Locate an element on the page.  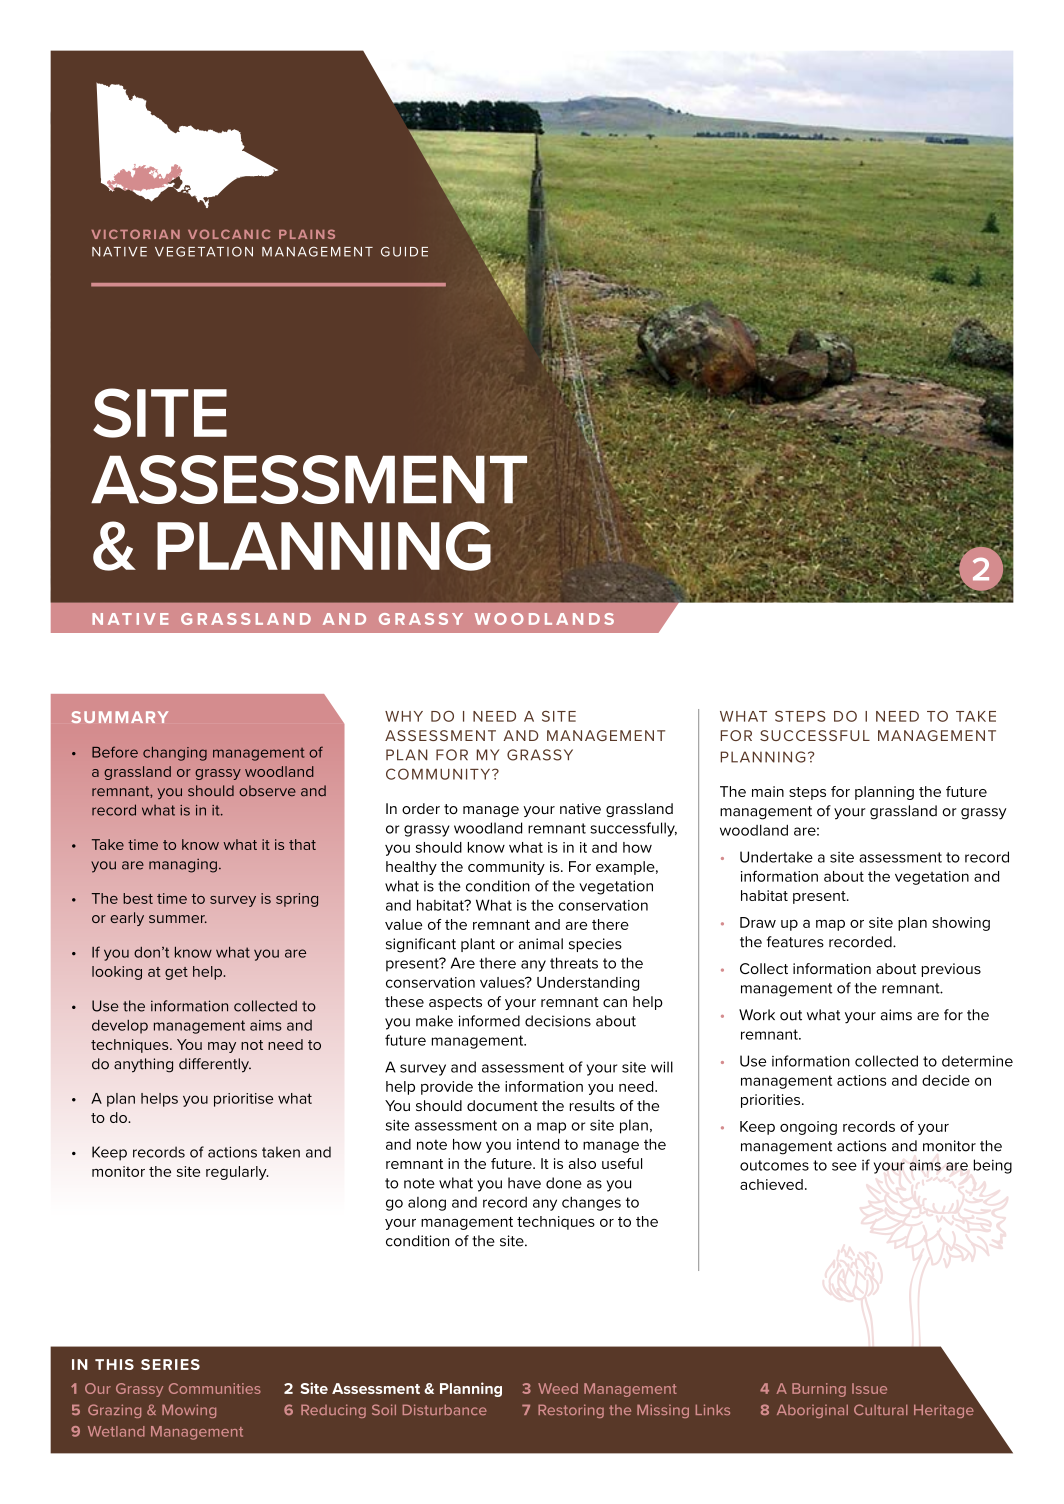
regularly is located at coordinates (237, 1173).
